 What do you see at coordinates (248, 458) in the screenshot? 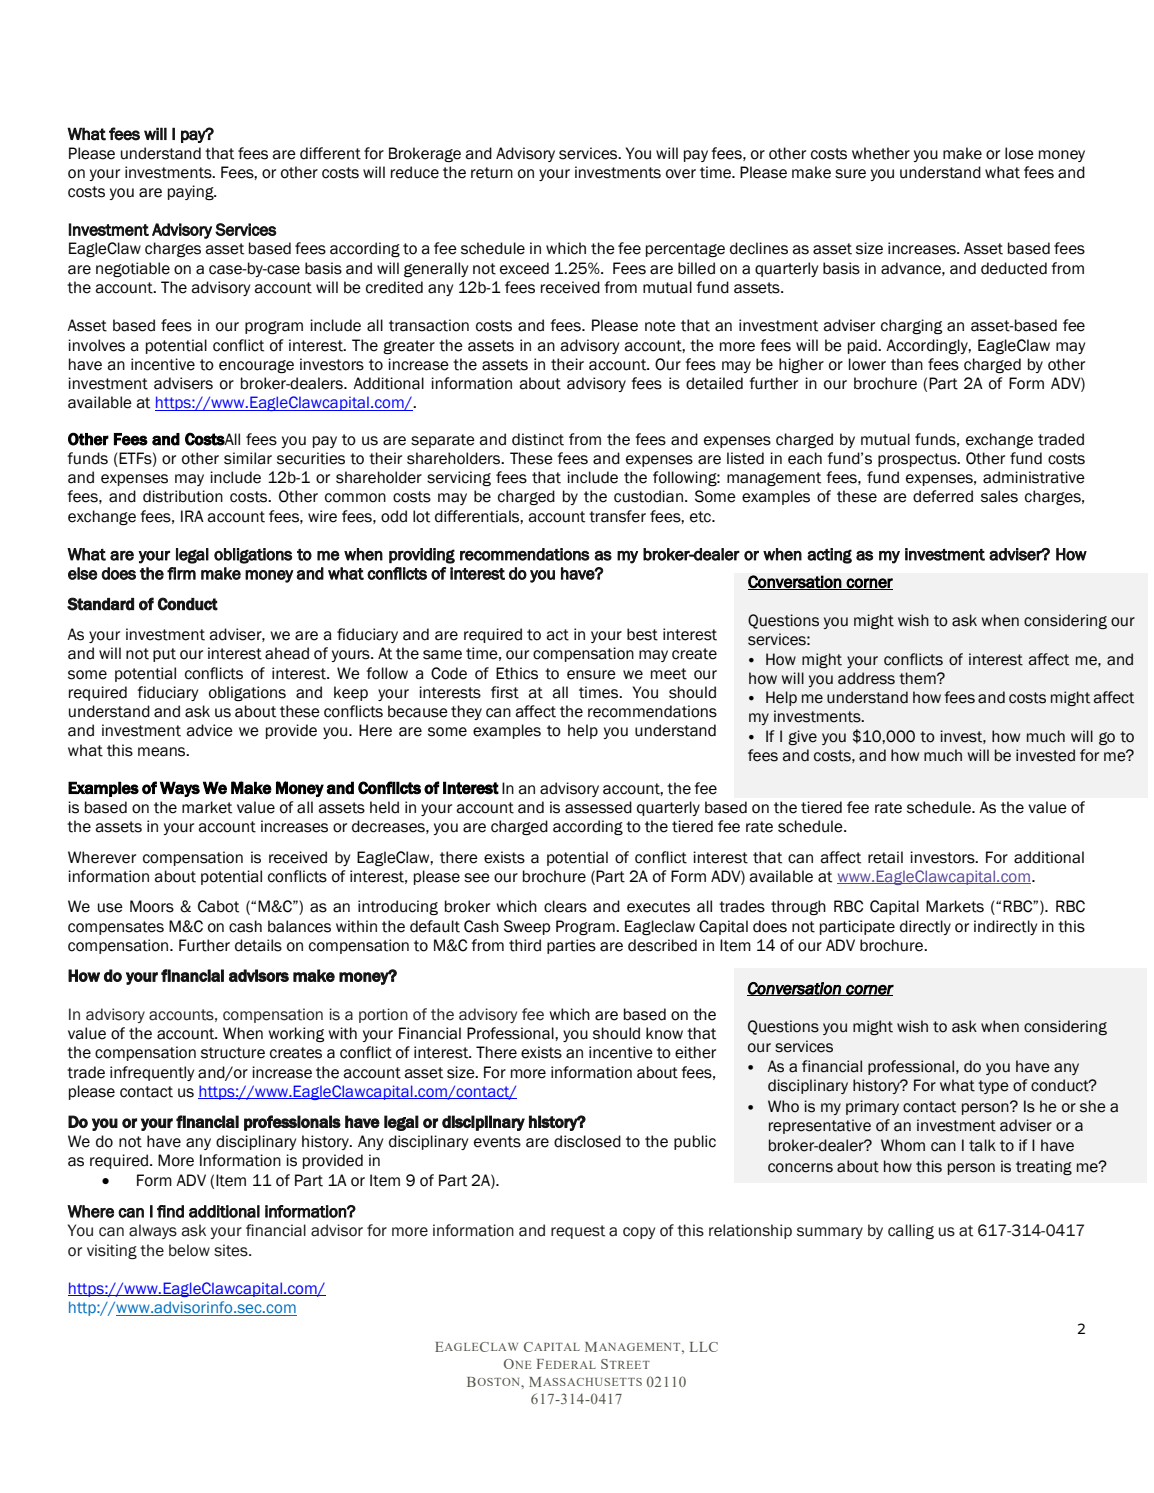
I see `similar` at bounding box center [248, 458].
